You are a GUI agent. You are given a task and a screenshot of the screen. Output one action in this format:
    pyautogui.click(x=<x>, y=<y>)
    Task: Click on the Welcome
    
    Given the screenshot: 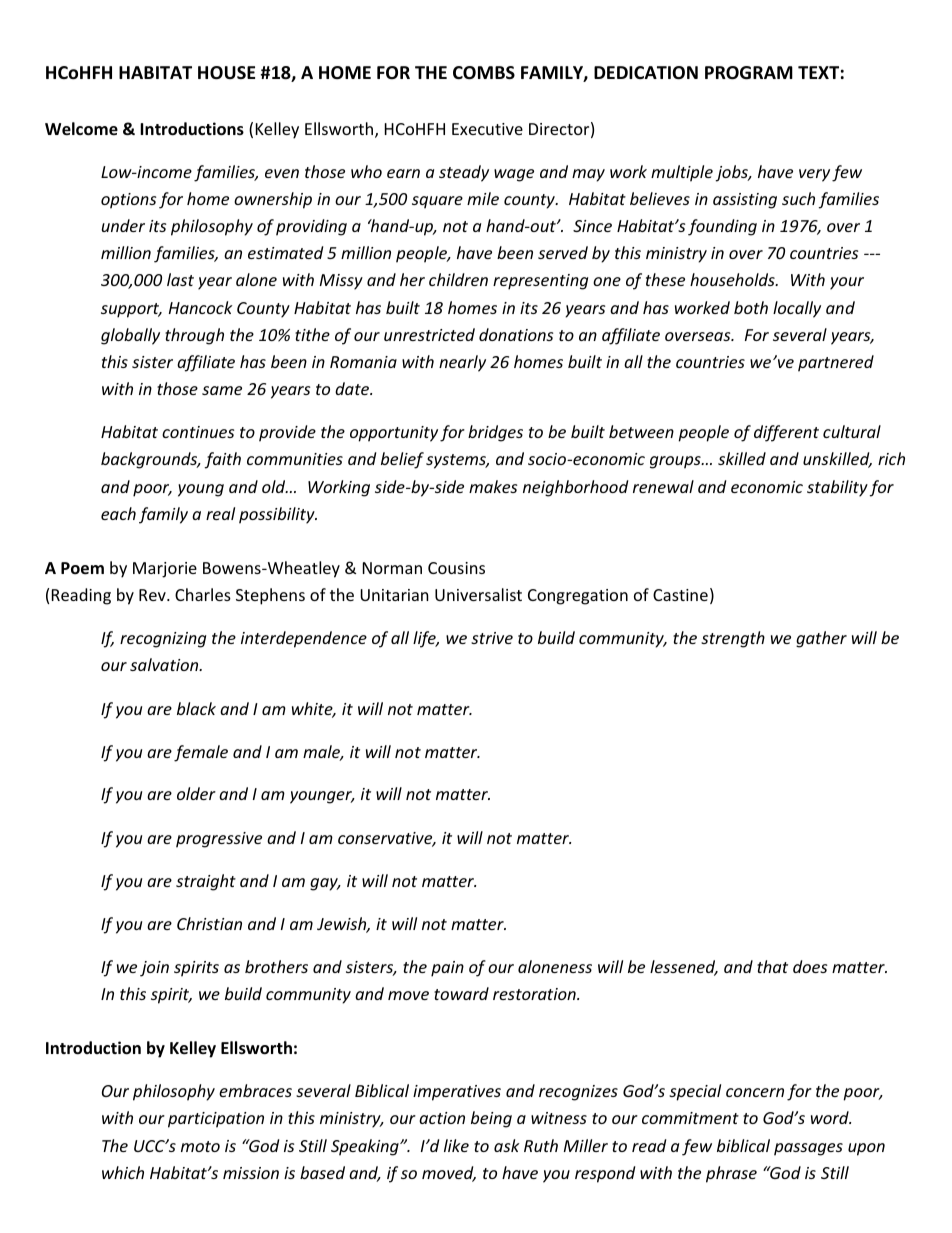 What is the action you would take?
    pyautogui.click(x=81, y=129)
